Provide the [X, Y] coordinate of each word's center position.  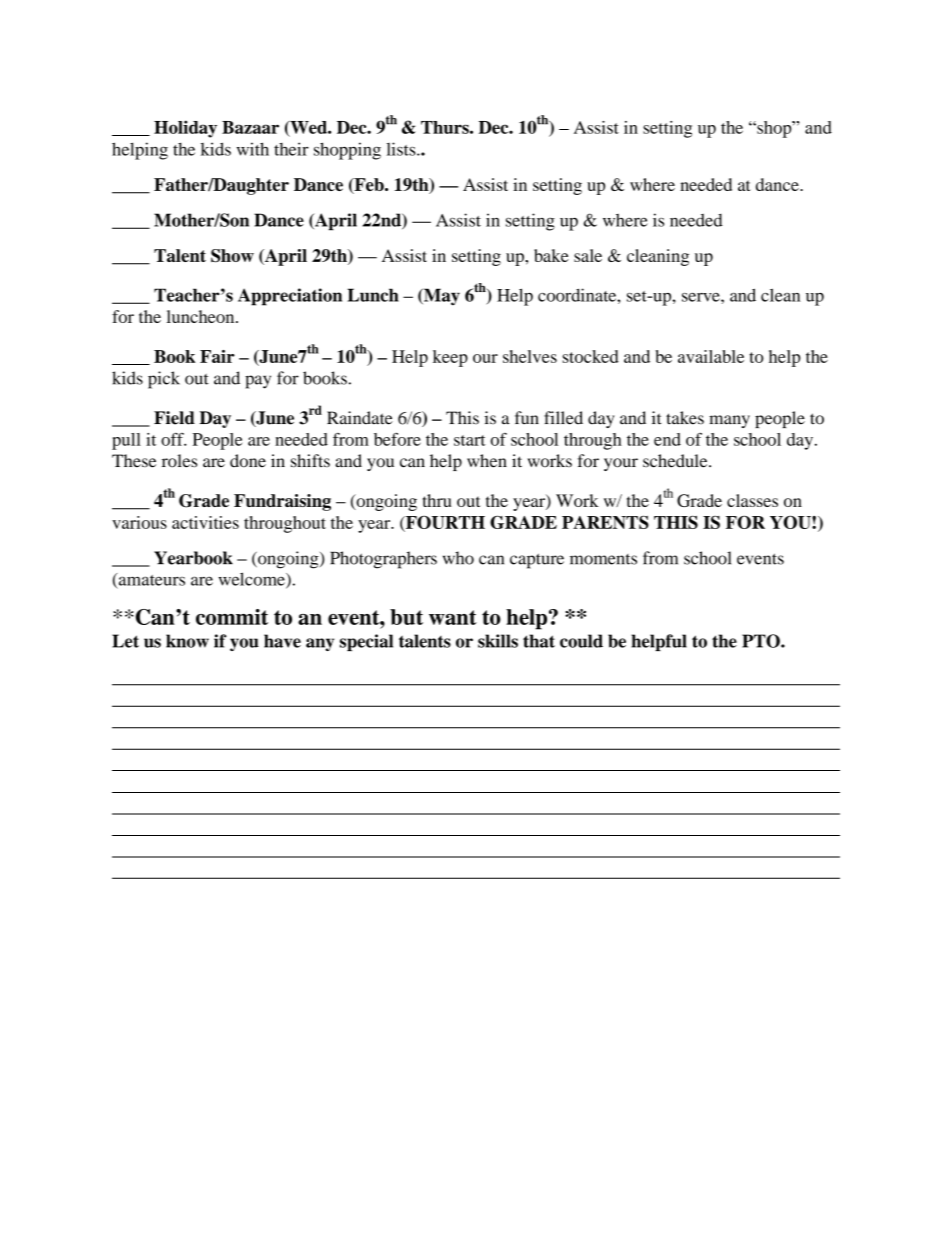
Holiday [185, 129]
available [711, 356]
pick [164, 380]
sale [588, 255]
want [453, 617]
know [187, 641]
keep [450, 358]
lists [402, 149]
